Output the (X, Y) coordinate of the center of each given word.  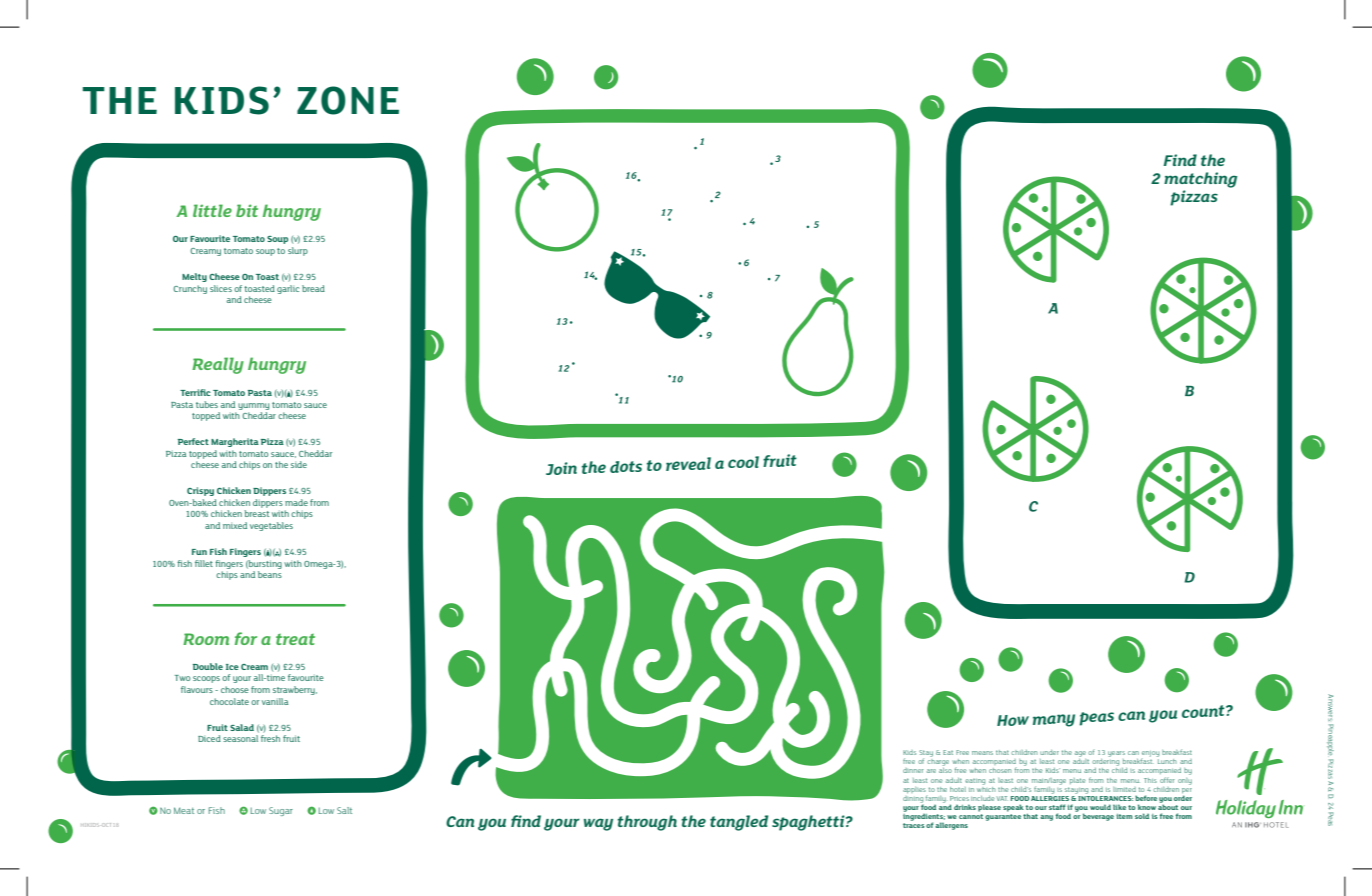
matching (1200, 180)
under (1049, 752)
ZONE (348, 100)
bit (247, 210)
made (296, 502)
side (299, 464)
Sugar (281, 811)
